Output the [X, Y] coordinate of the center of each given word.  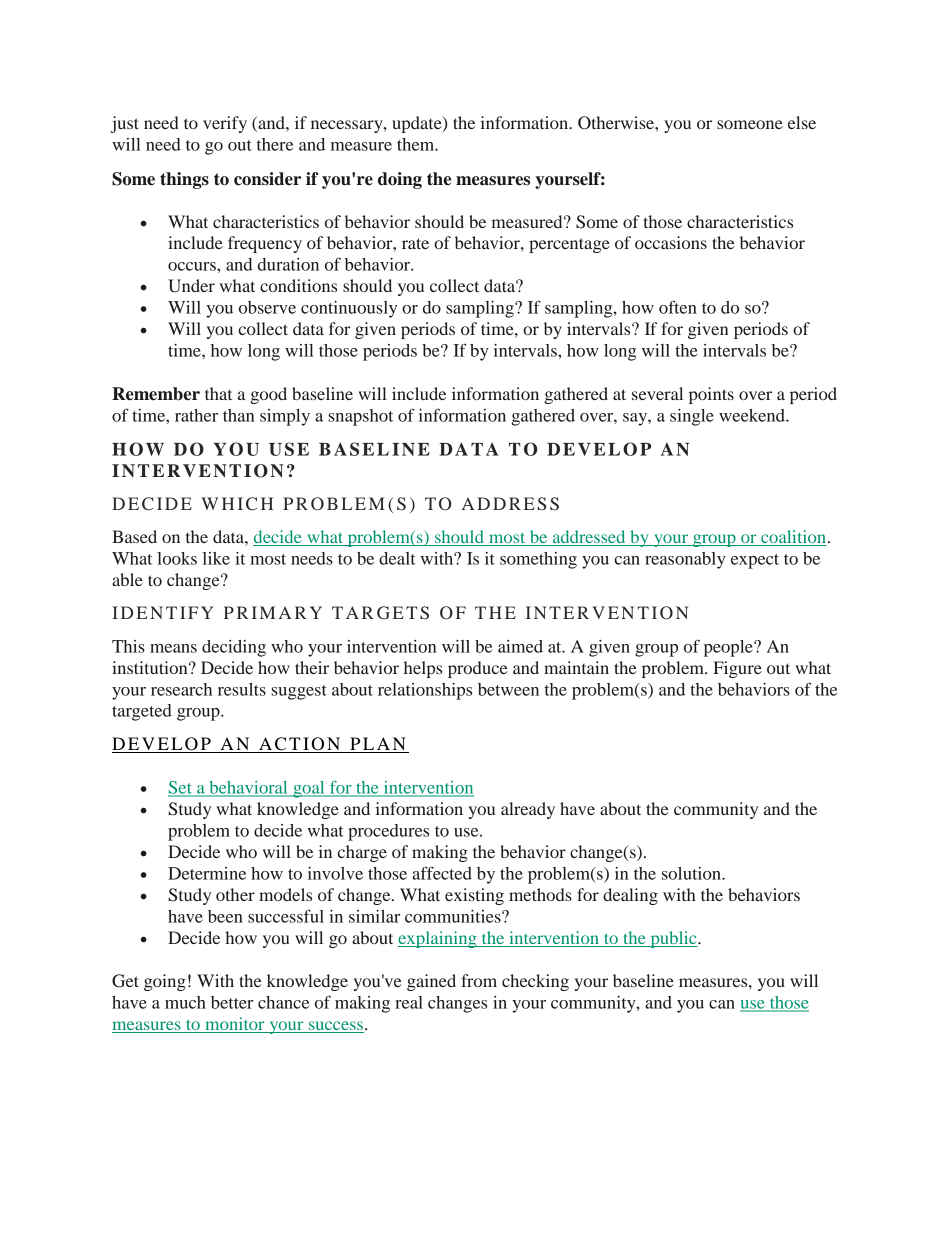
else [802, 122]
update [418, 124]
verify [225, 124]
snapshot [360, 417]
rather [196, 415]
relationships [425, 691]
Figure [737, 669]
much [185, 1002]
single [692, 417]
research [181, 689]
